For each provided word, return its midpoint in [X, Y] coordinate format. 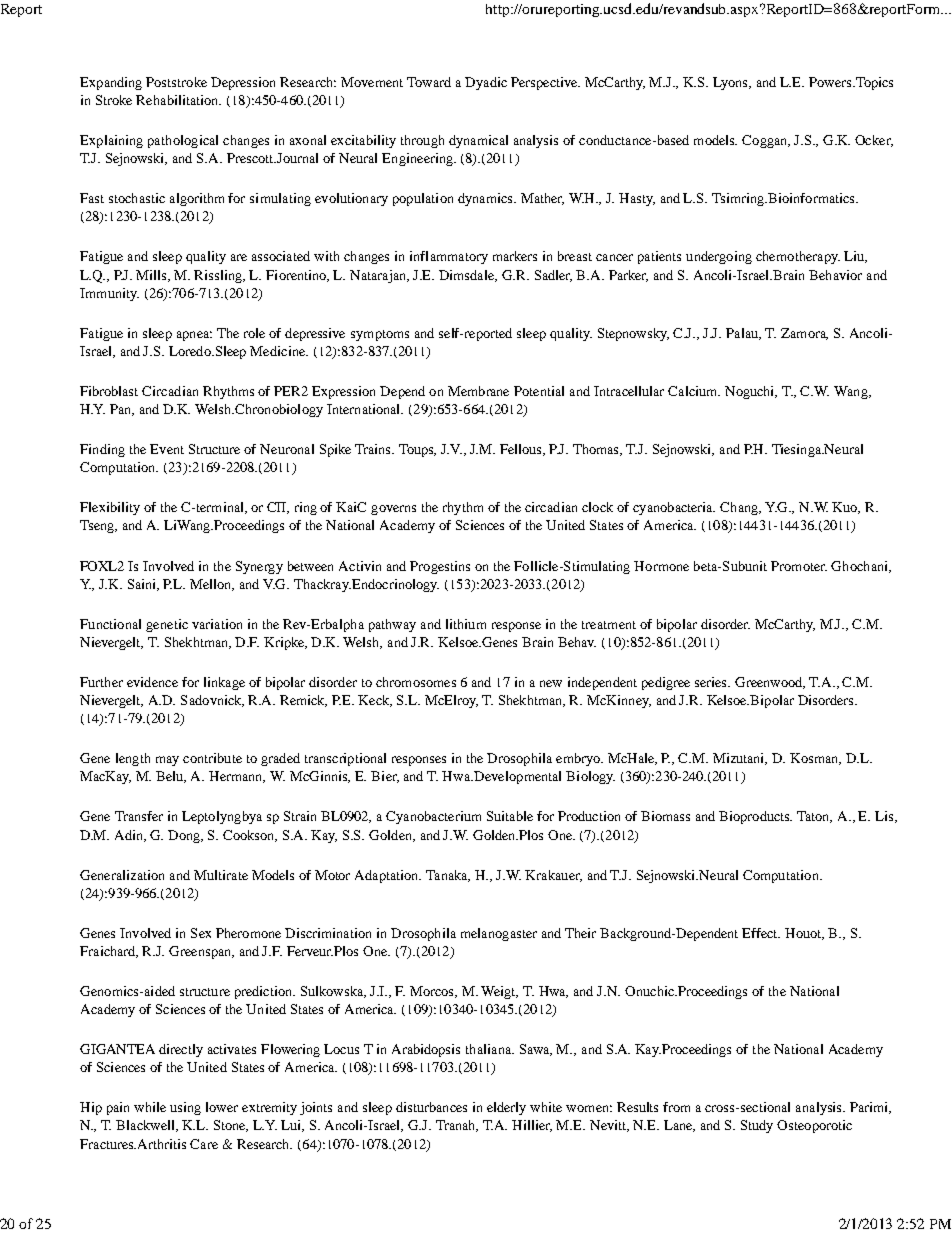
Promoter [799, 566]
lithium [466, 624]
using [185, 1108]
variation [217, 624]
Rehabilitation [178, 100]
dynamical [478, 141]
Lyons [731, 83]
